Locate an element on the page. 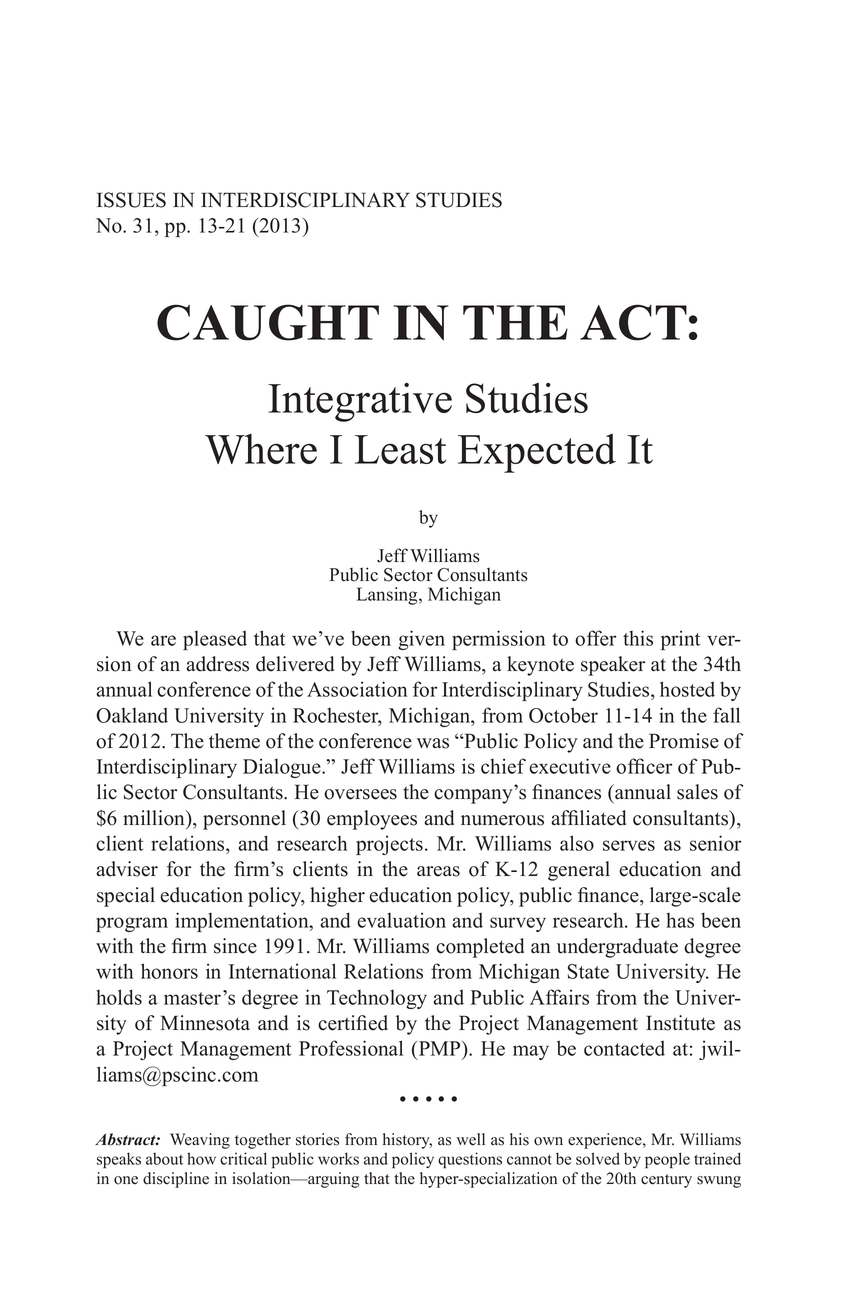  this is located at coordinates (638, 638).
